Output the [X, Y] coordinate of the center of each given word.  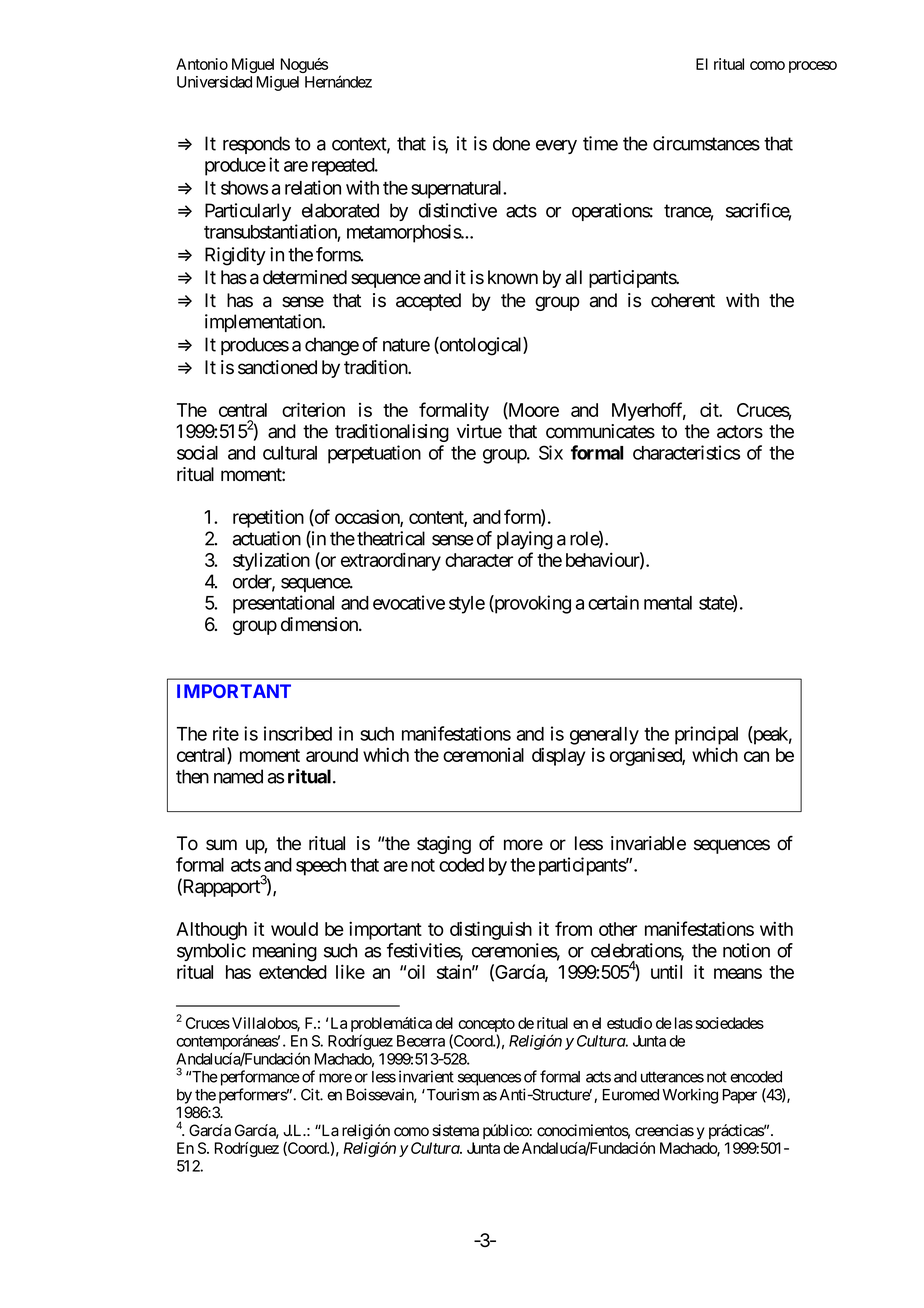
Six [551, 452]
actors [740, 432]
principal [706, 735]
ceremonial [483, 755]
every [556, 147]
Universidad [214, 82]
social [197, 452]
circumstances [706, 143]
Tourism [451, 1094]
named [238, 776]
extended [293, 972]
